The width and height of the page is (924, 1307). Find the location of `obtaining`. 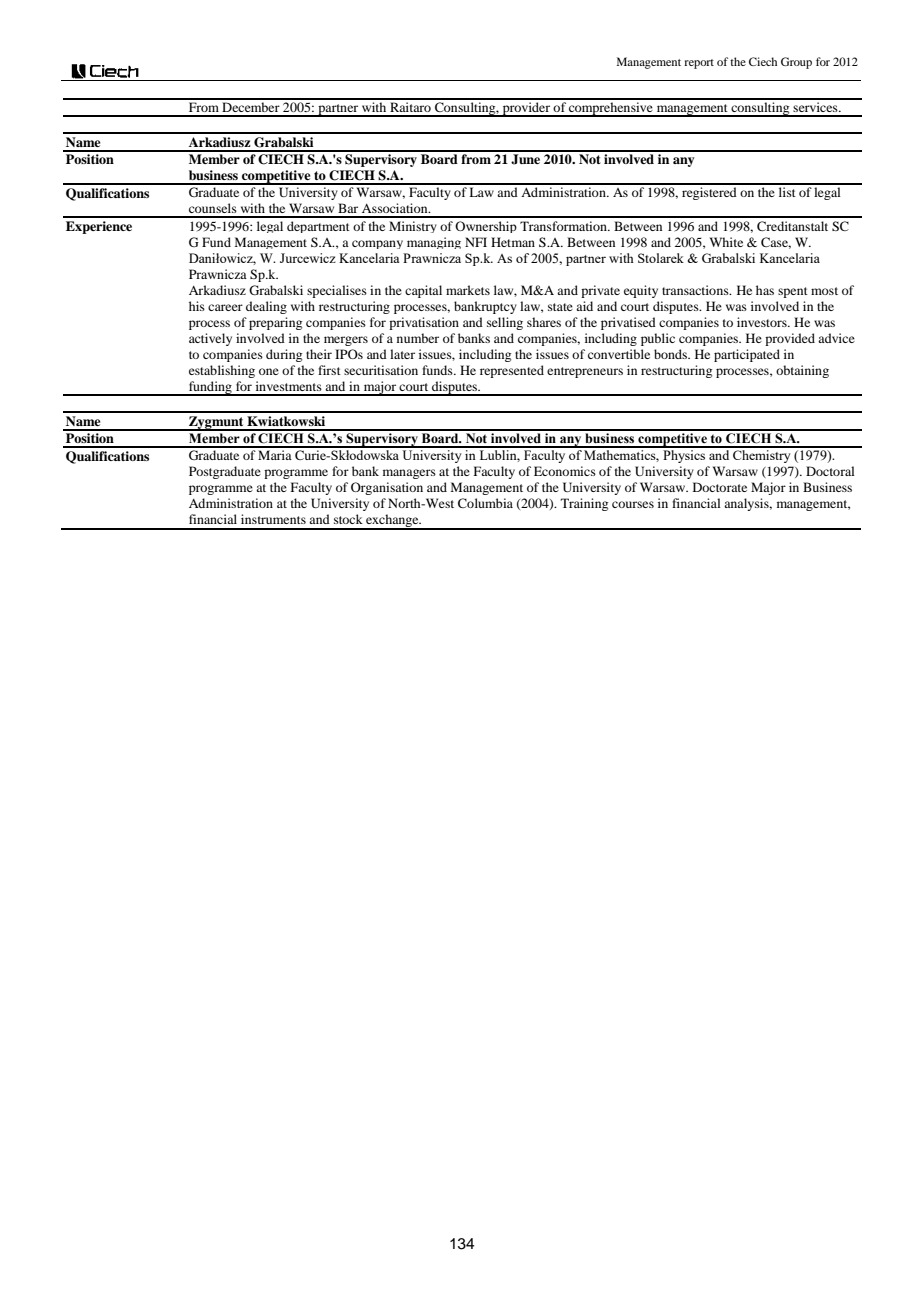

obtaining is located at coordinates (802, 371).
